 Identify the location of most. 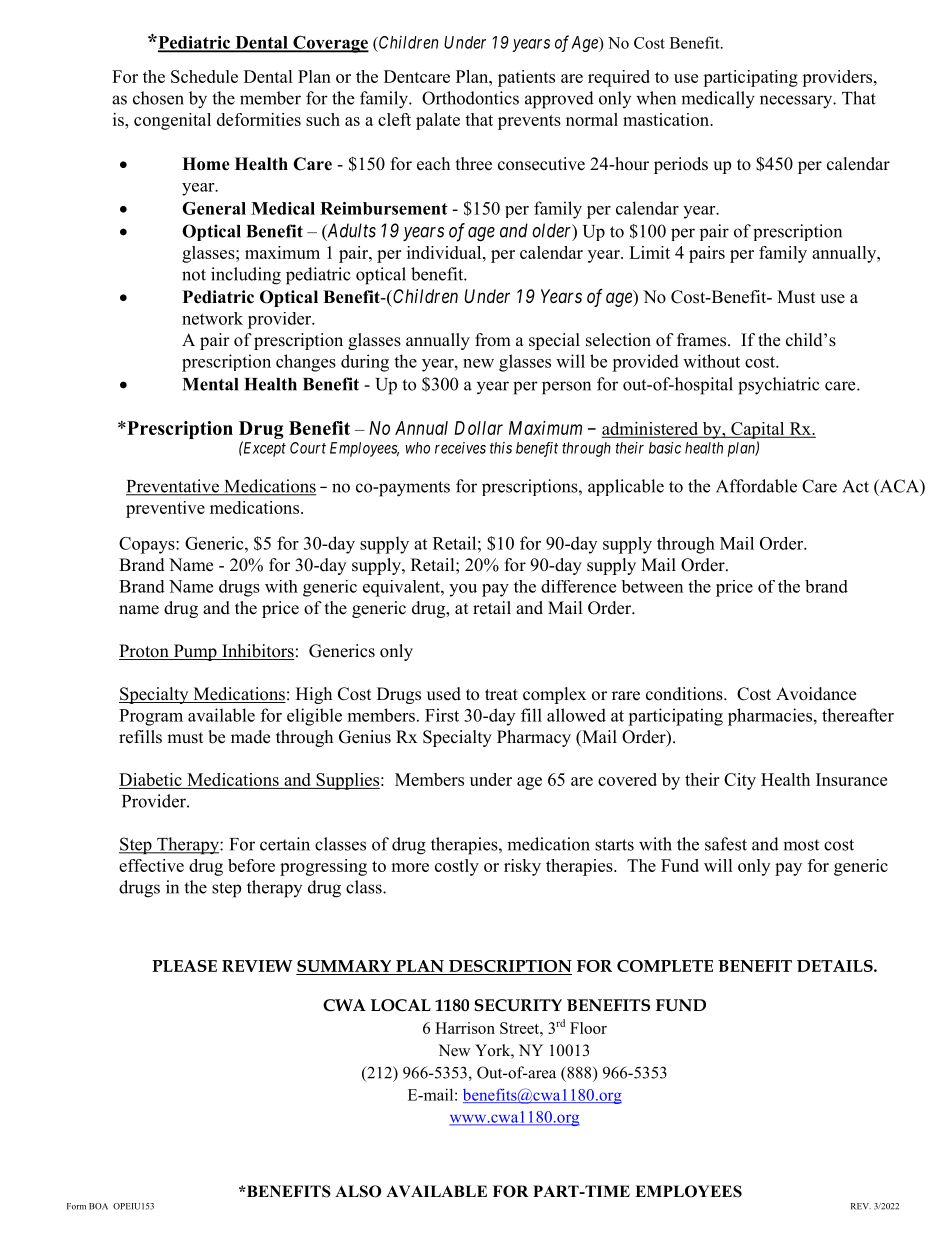
(801, 845).
